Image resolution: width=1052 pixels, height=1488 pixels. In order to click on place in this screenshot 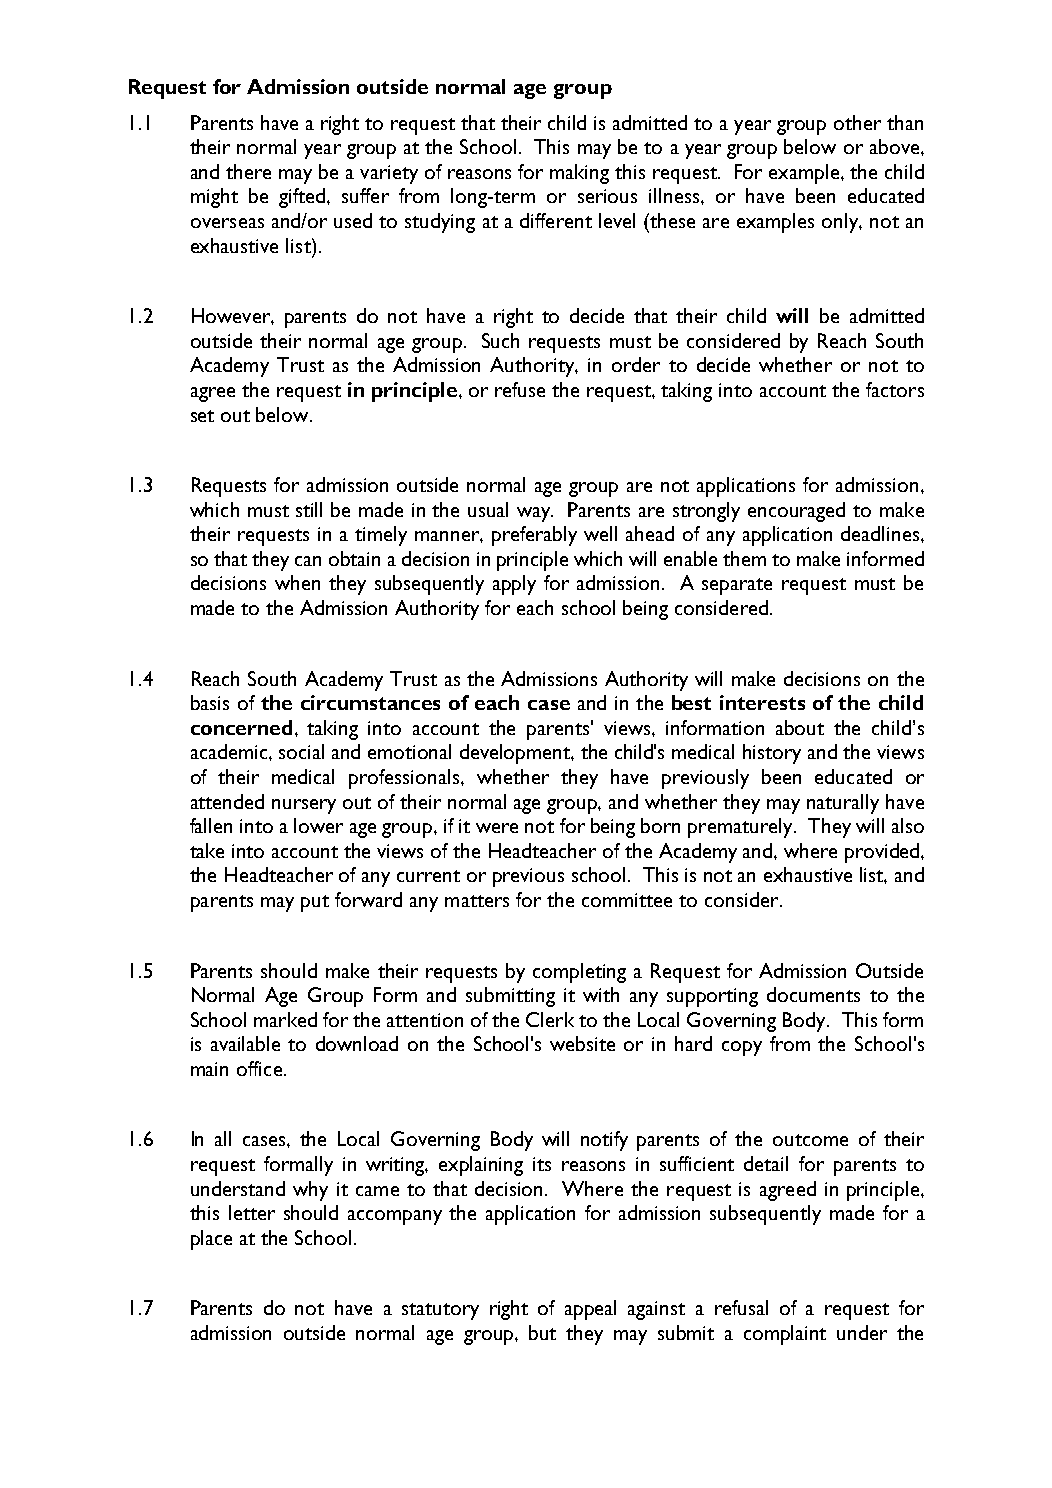, I will do `click(211, 1240)`.
